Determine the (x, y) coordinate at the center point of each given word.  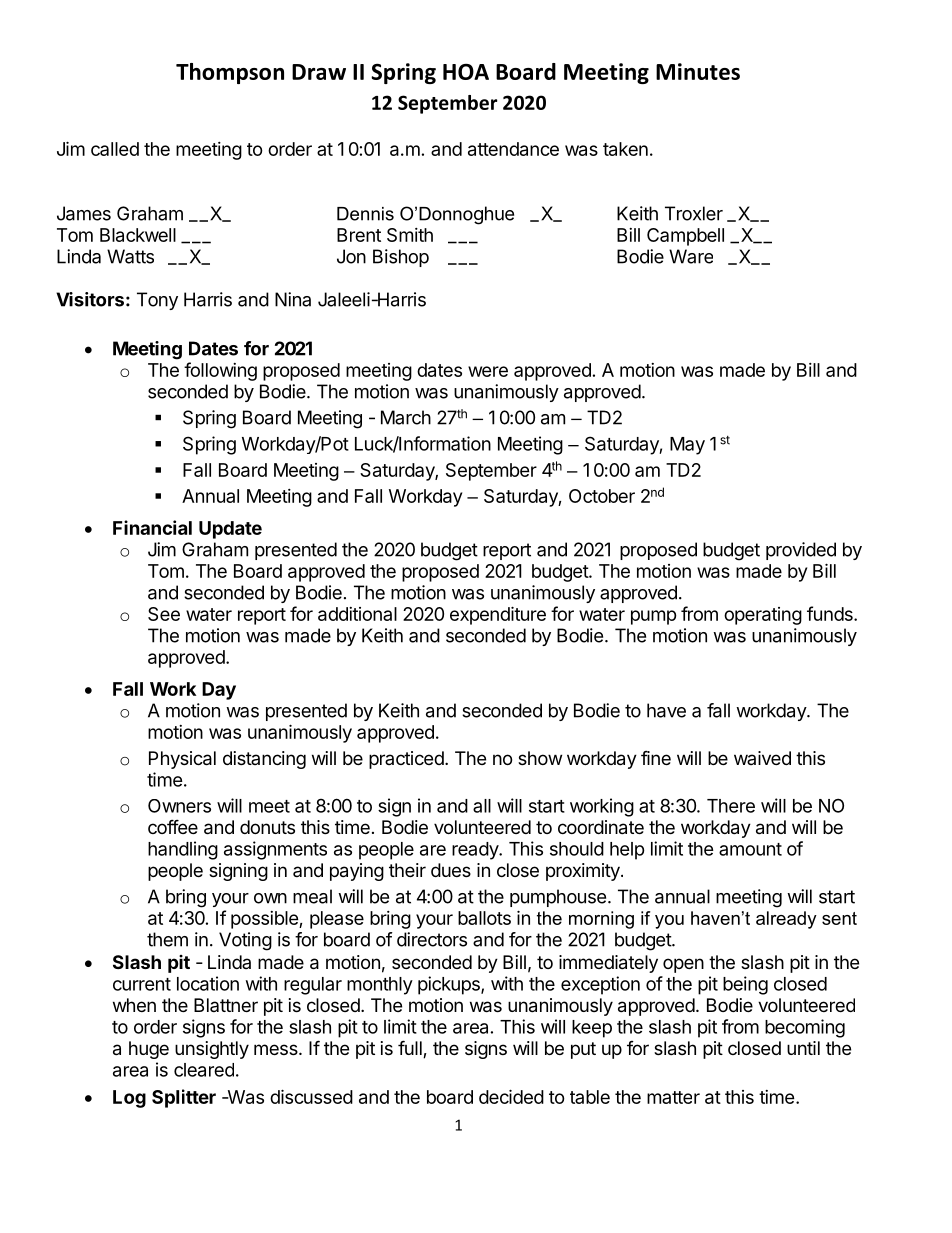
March (406, 417)
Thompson (230, 73)
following (220, 371)
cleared (204, 1070)
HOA (466, 72)
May (687, 446)
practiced (406, 760)
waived (762, 758)
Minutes (698, 71)
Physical (182, 760)
